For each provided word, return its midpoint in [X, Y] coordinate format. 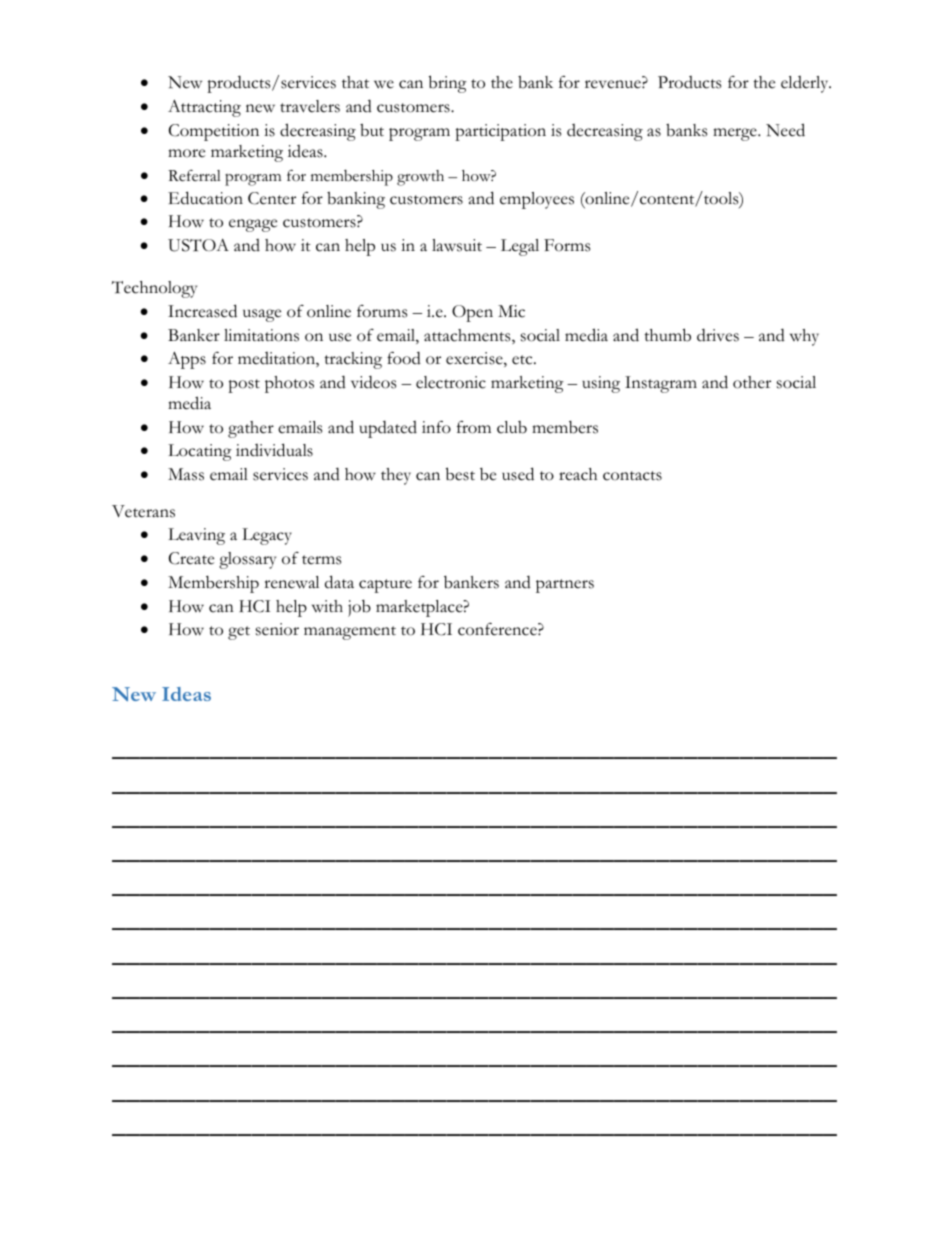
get [239, 633]
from [474, 427]
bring [448, 84]
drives [718, 335]
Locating [200, 452]
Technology [154, 289]
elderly [806, 84]
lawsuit [457, 245]
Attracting [204, 108]
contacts [632, 476]
